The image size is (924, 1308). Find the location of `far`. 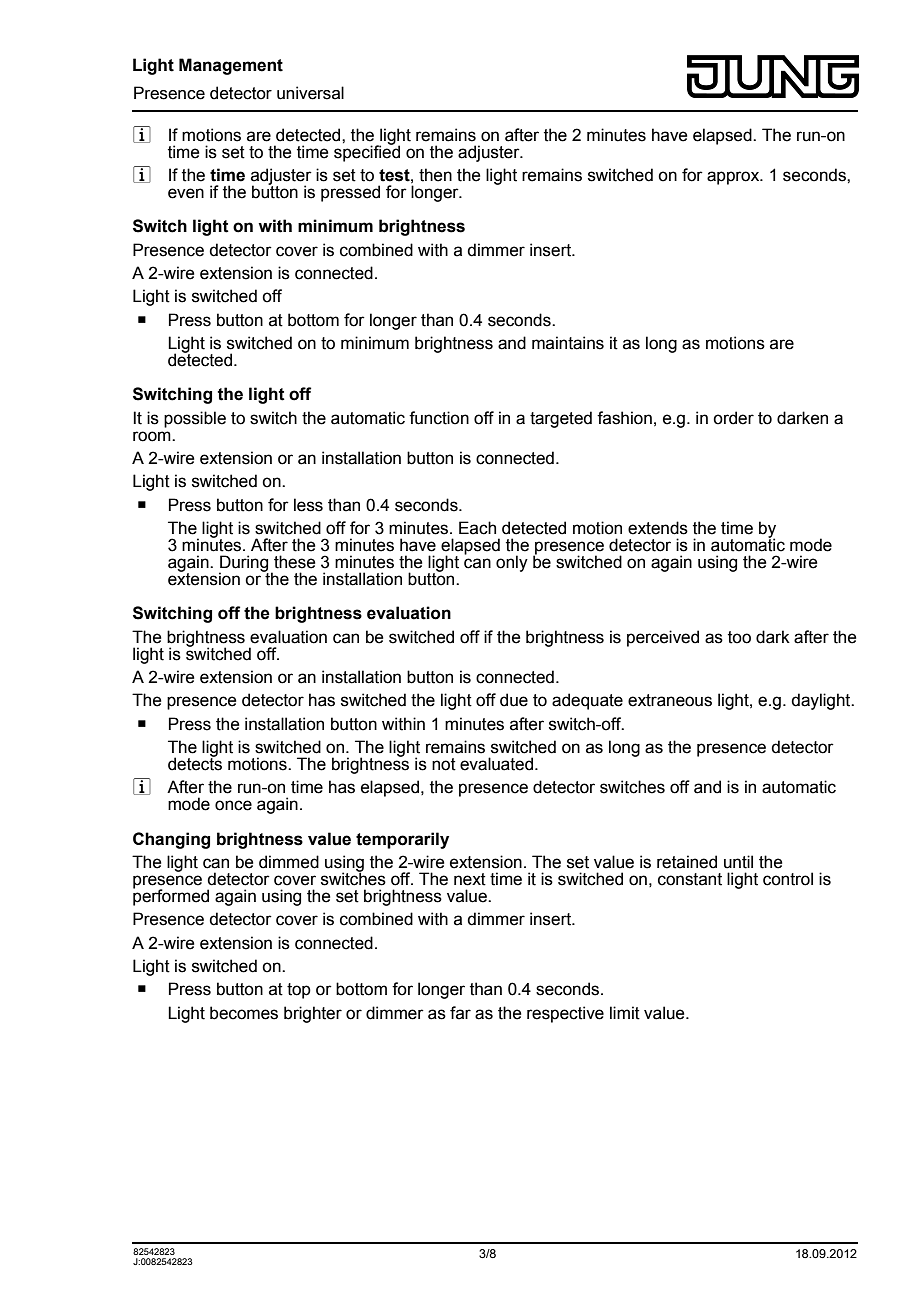

far is located at coordinates (460, 1013).
